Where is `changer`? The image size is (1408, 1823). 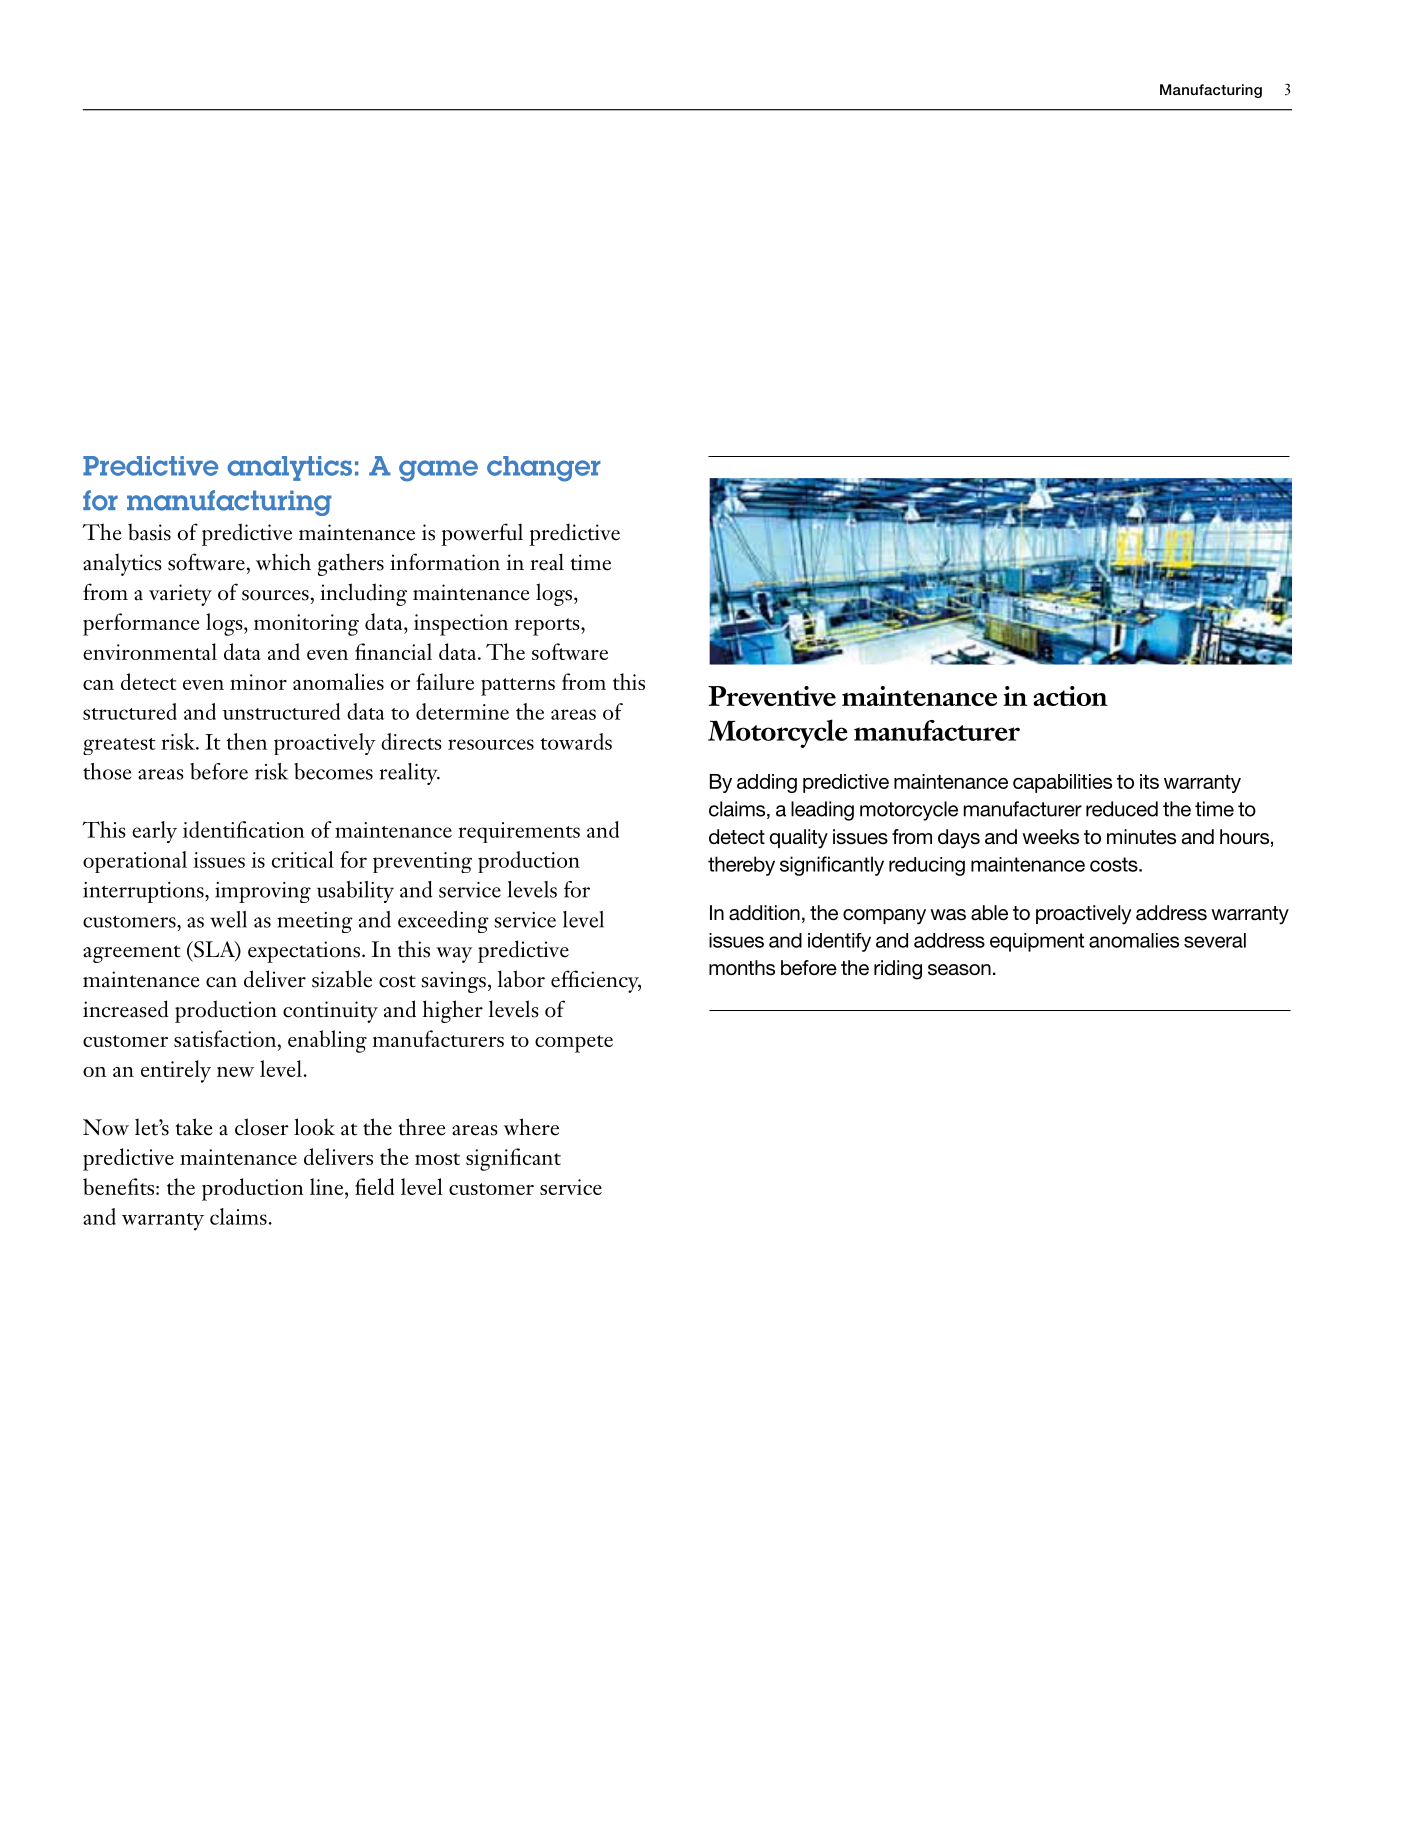 changer is located at coordinates (544, 469).
